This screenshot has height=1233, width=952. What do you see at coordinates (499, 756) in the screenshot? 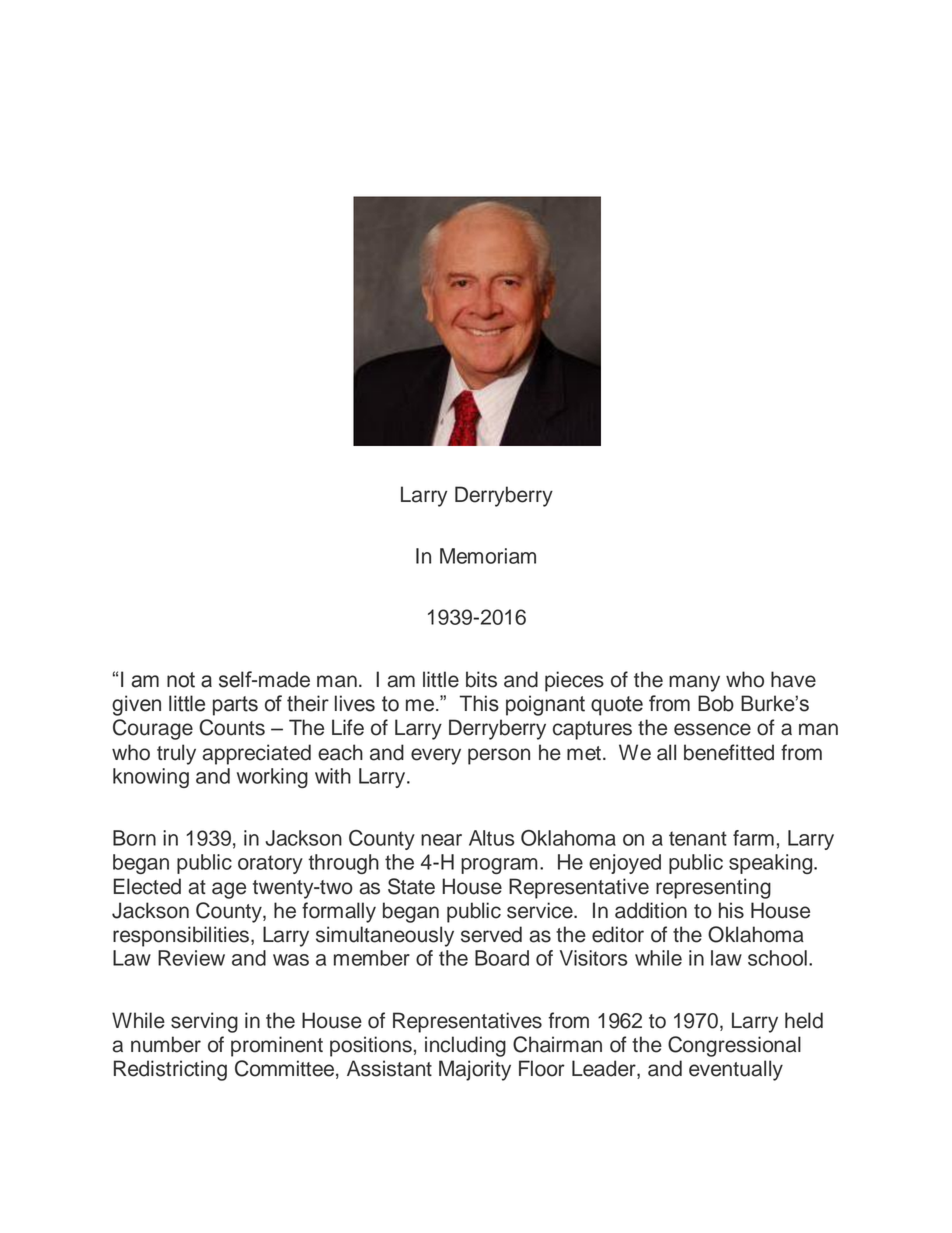
I see `person` at bounding box center [499, 756].
